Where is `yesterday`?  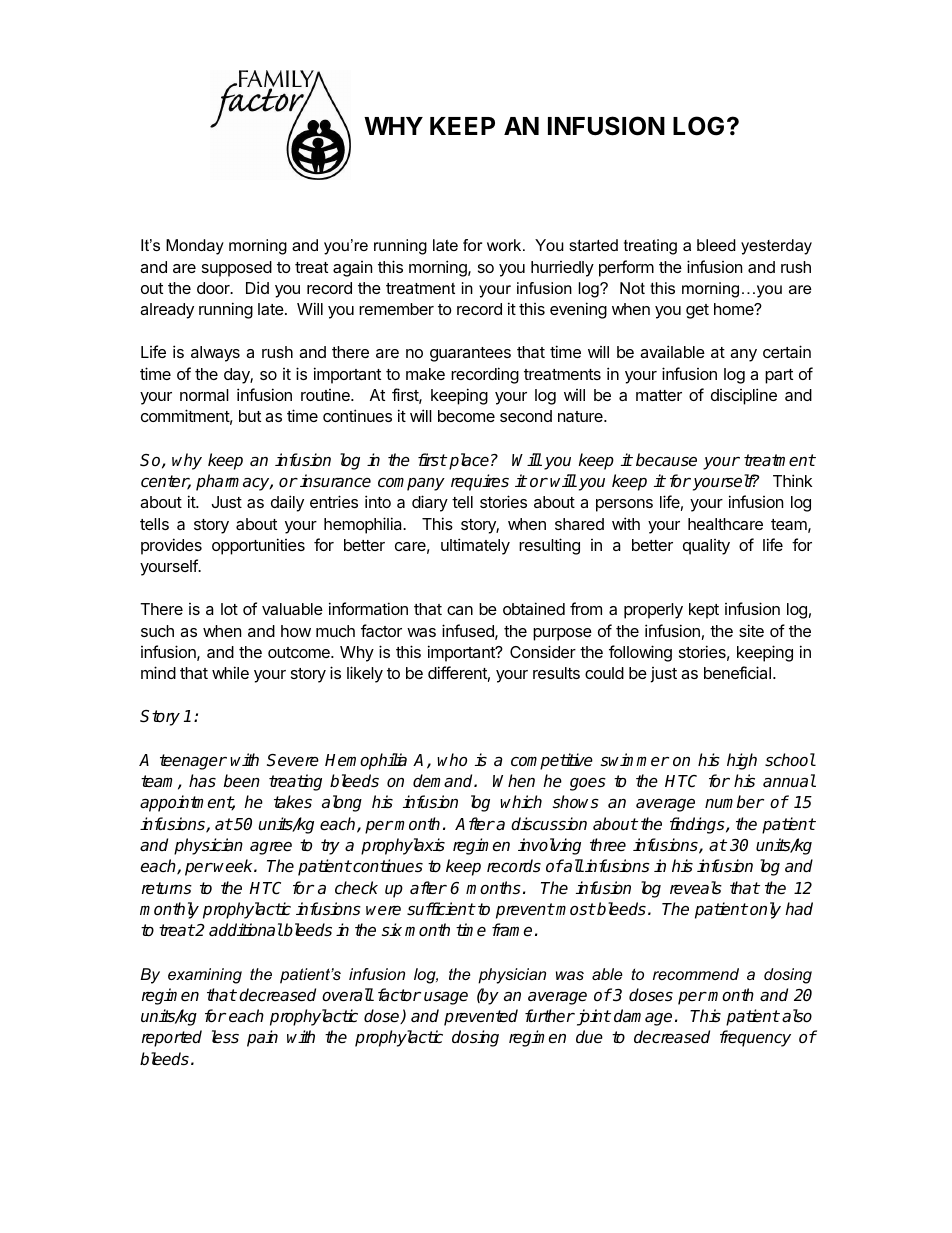 yesterday is located at coordinates (776, 247).
